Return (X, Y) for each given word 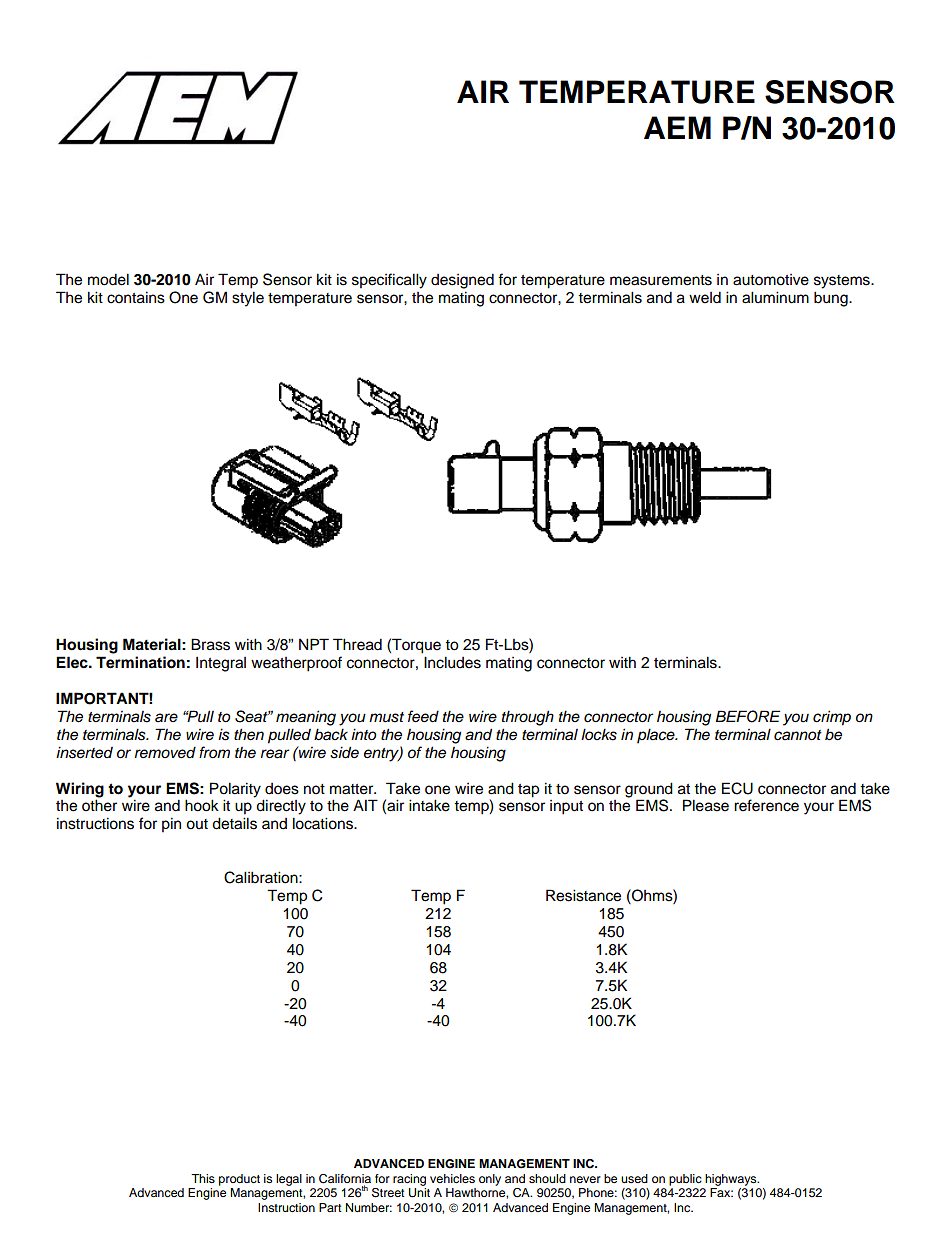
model (108, 279)
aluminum (775, 297)
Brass (210, 644)
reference (766, 805)
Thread (357, 644)
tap (528, 791)
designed (462, 281)
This (203, 1178)
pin (171, 825)
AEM (677, 127)
